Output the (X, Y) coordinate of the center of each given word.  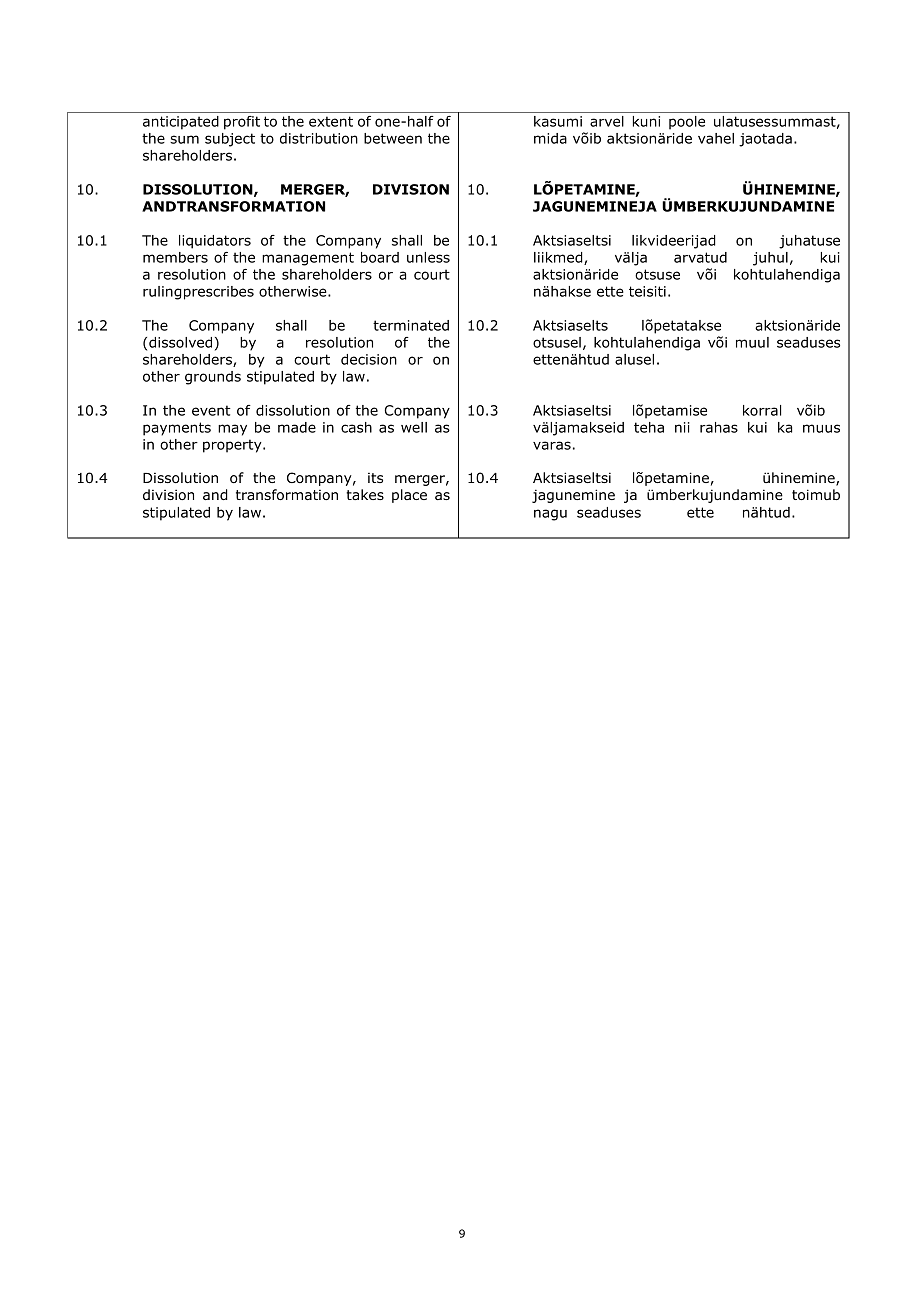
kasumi (558, 121)
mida (550, 138)
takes (365, 494)
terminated (411, 325)
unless (428, 257)
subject (230, 140)
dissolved (180, 342)
